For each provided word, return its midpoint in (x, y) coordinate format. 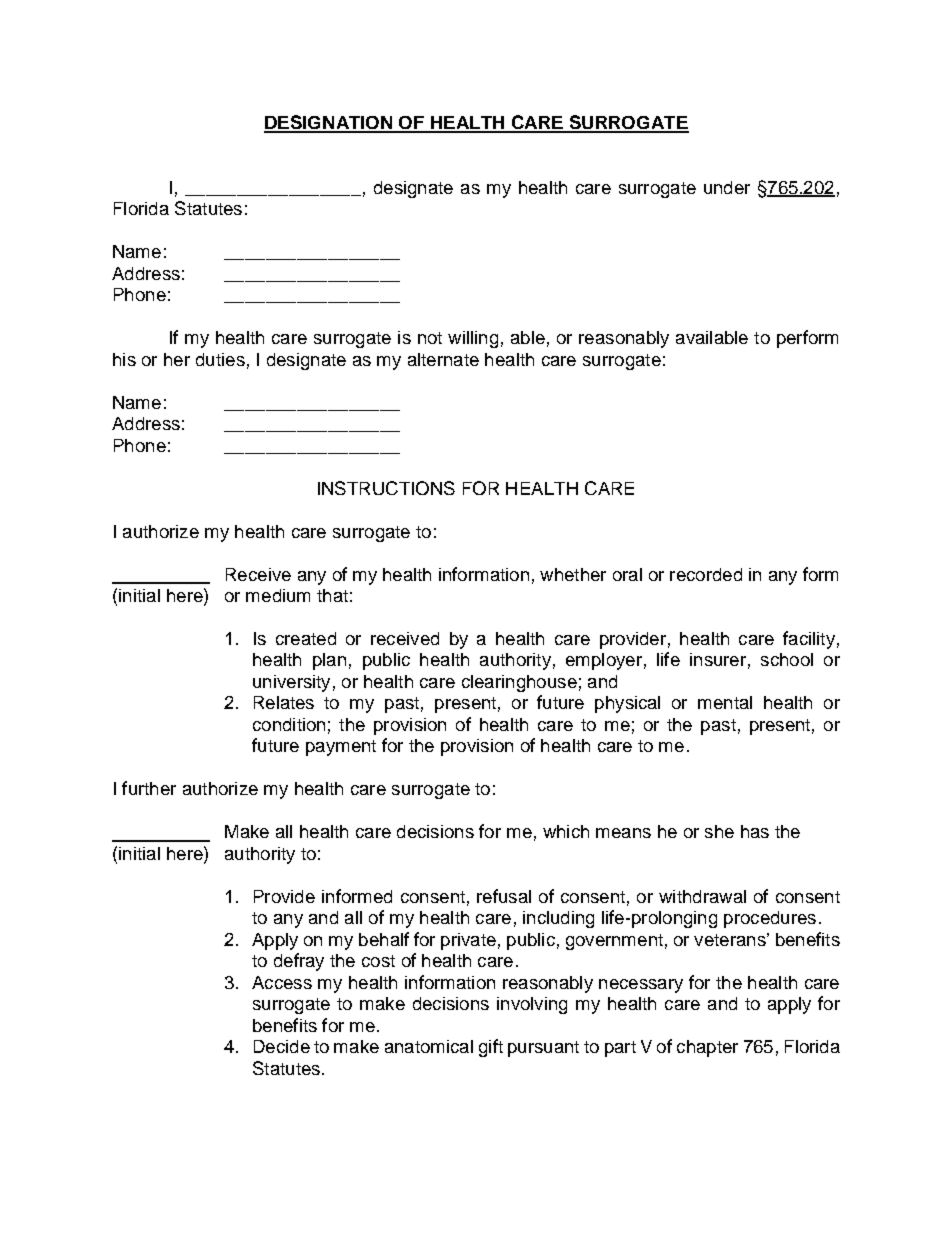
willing (473, 339)
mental (725, 702)
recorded (706, 574)
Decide (282, 1046)
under (727, 187)
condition (289, 724)
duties (220, 359)
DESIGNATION (329, 123)
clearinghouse (519, 683)
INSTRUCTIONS (386, 488)
